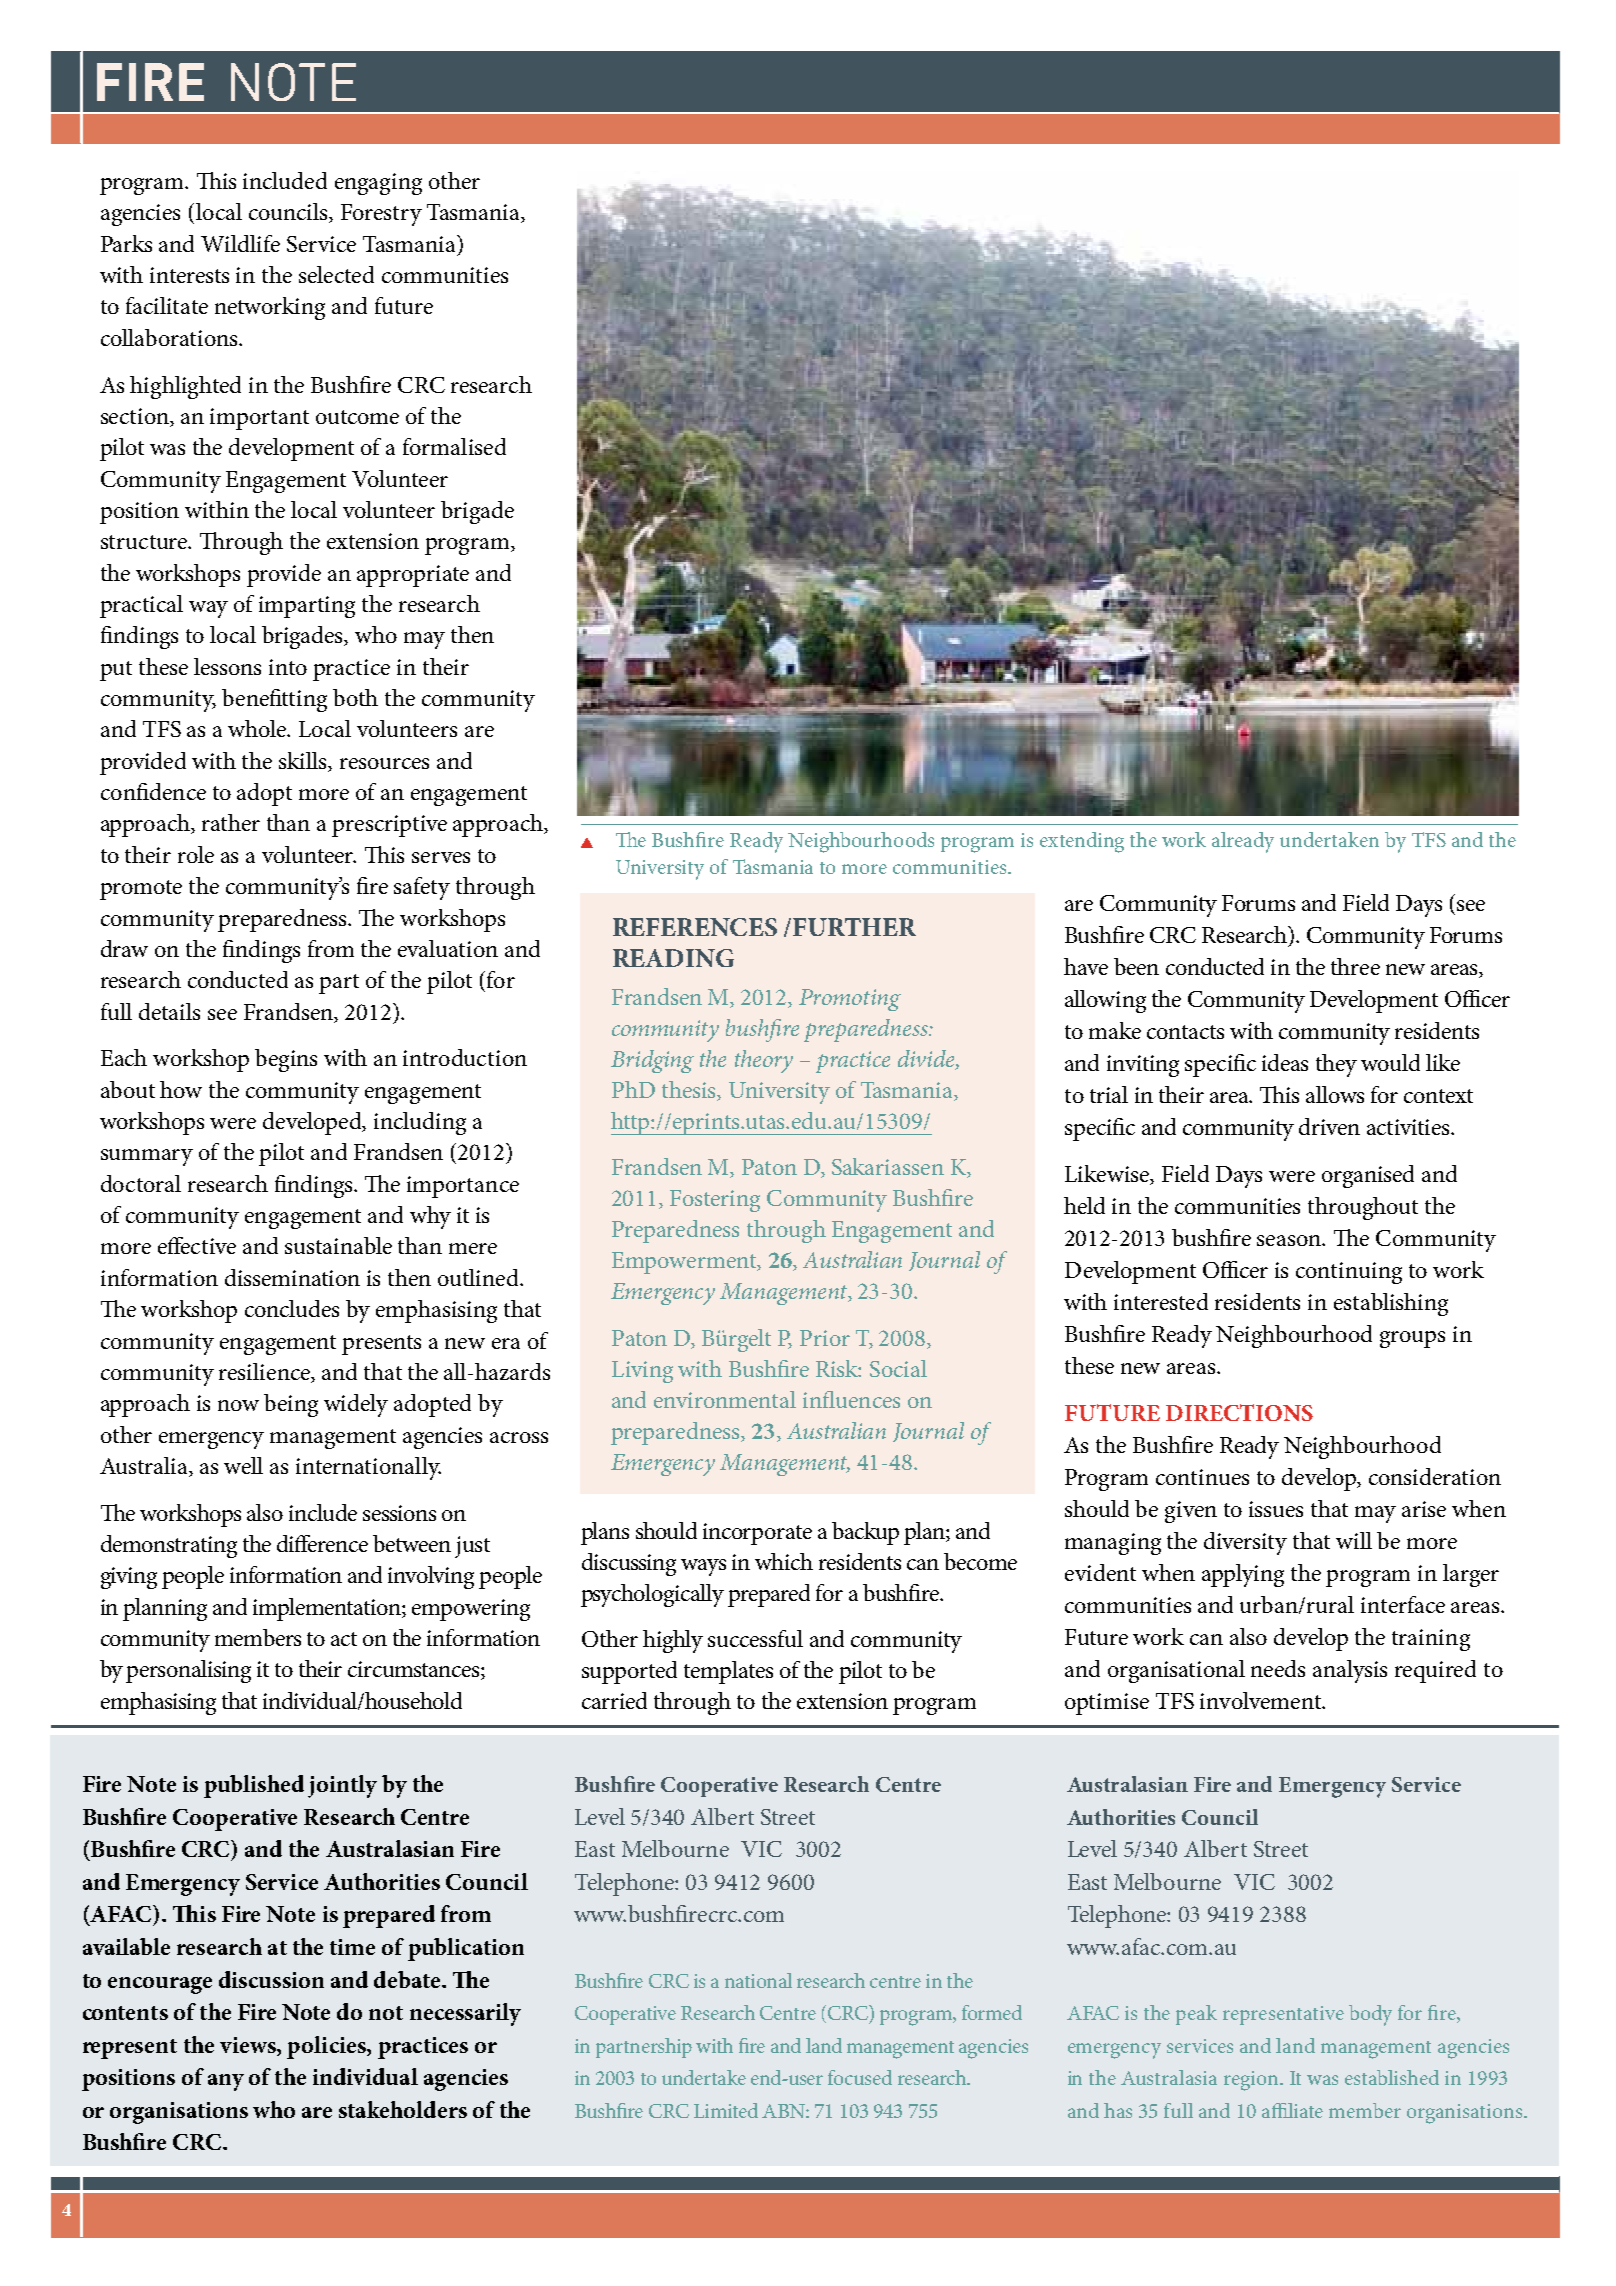  What do you see at coordinates (249, 2045) in the screenshot?
I see `views` at bounding box center [249, 2045].
